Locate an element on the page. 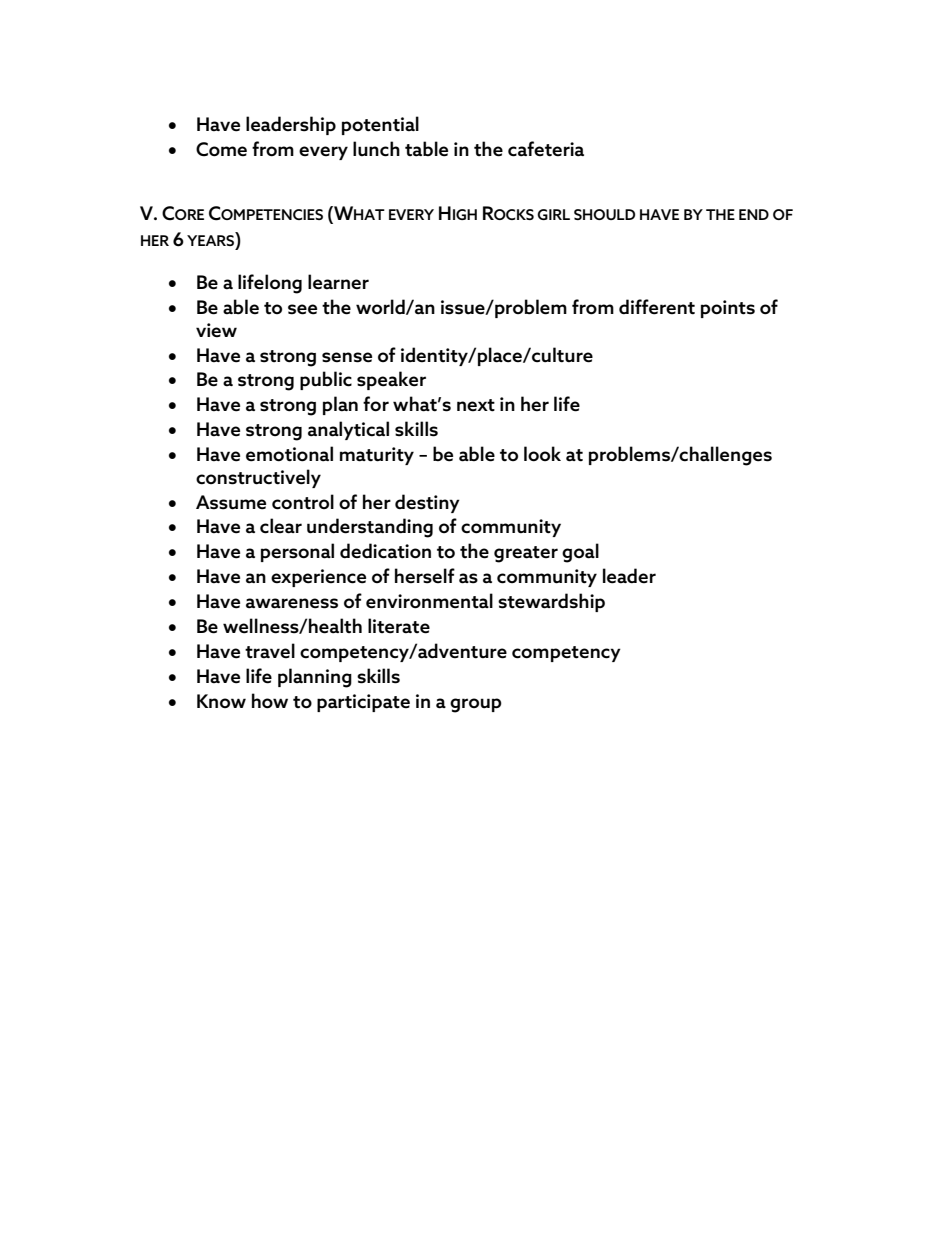  cafeteria is located at coordinates (546, 149).
